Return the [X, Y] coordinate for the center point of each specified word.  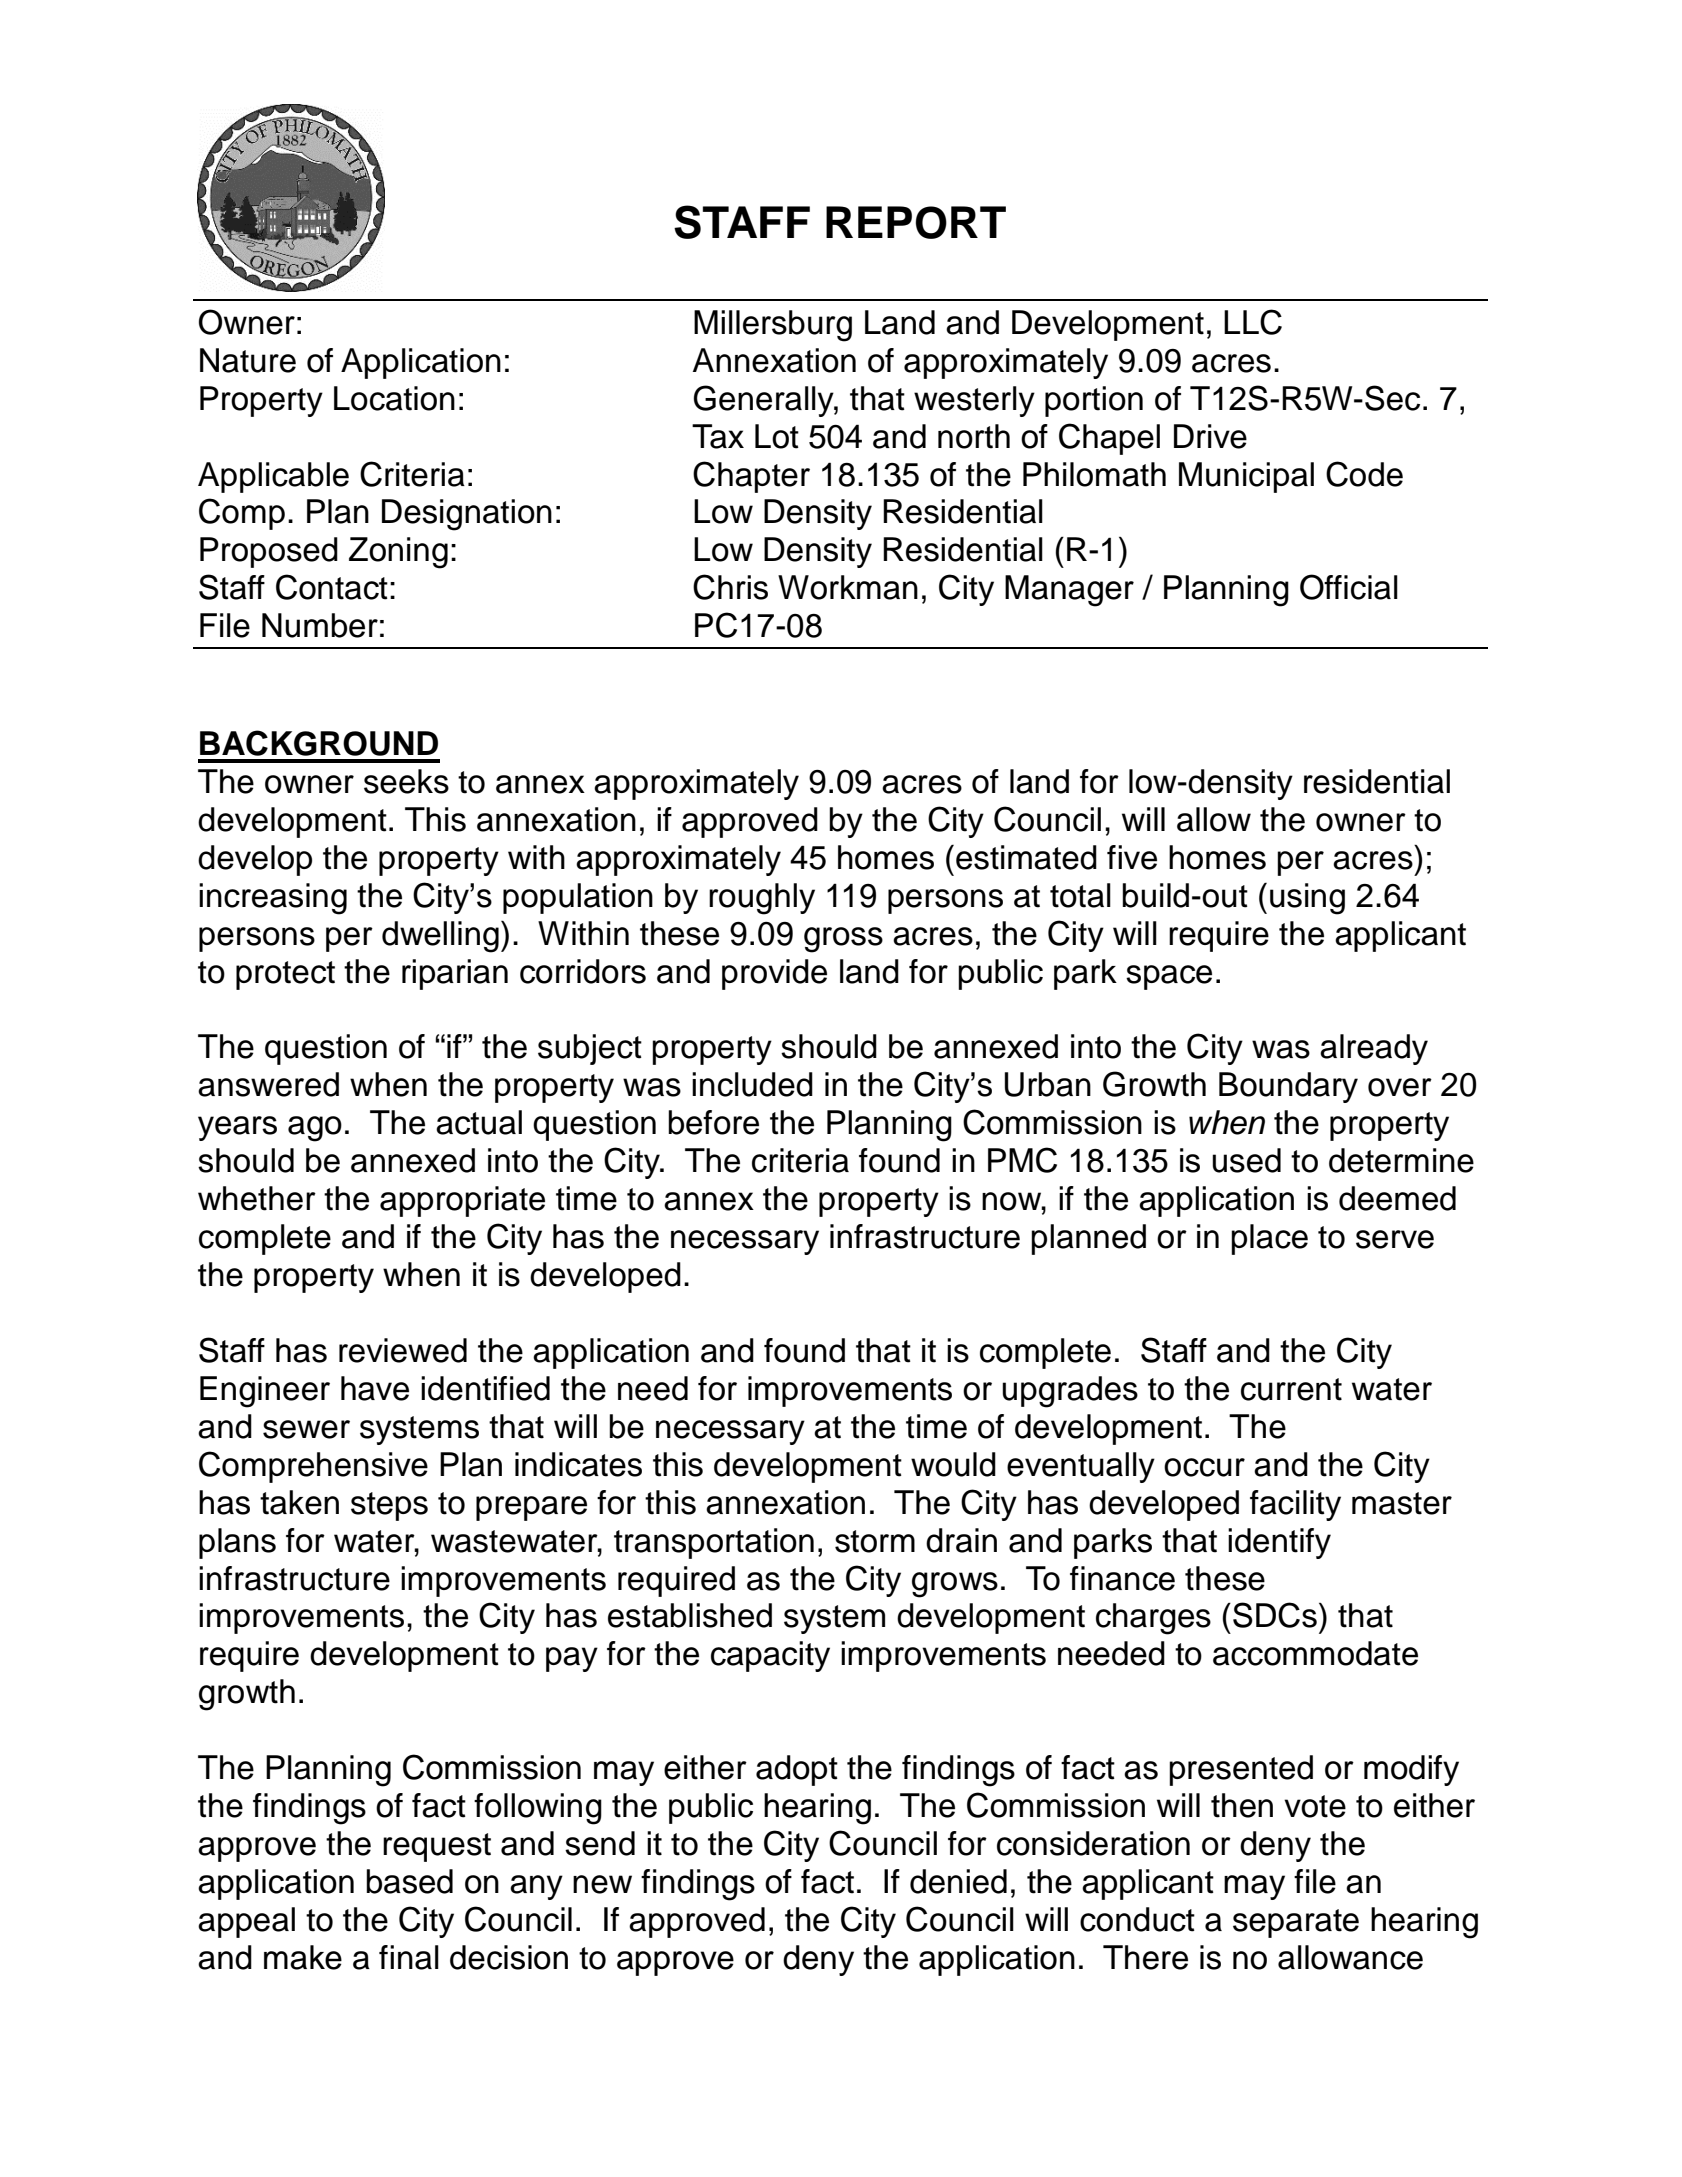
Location [394, 398]
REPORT [916, 222]
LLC [1253, 322]
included [752, 1084]
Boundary [1288, 1087]
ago [315, 1129]
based [409, 1881]
